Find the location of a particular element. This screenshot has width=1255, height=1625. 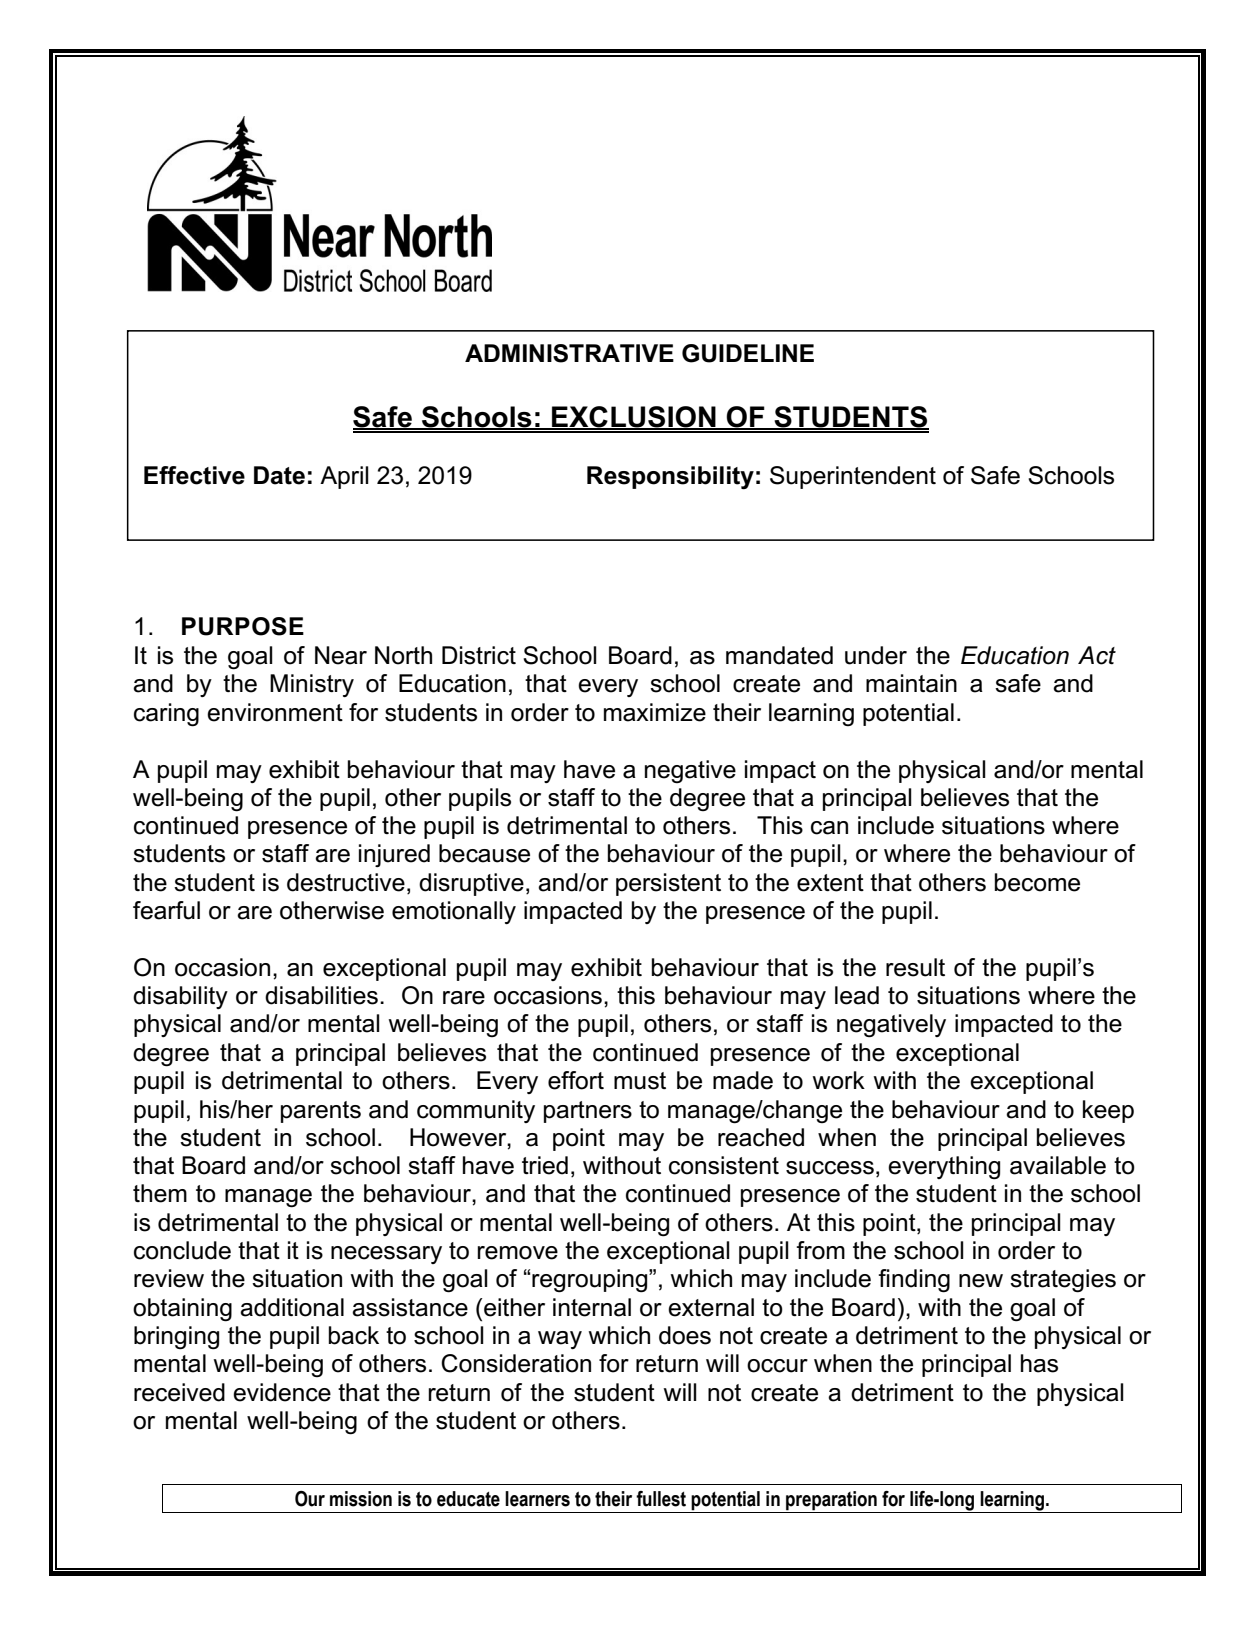

preparation is located at coordinates (831, 1502).
